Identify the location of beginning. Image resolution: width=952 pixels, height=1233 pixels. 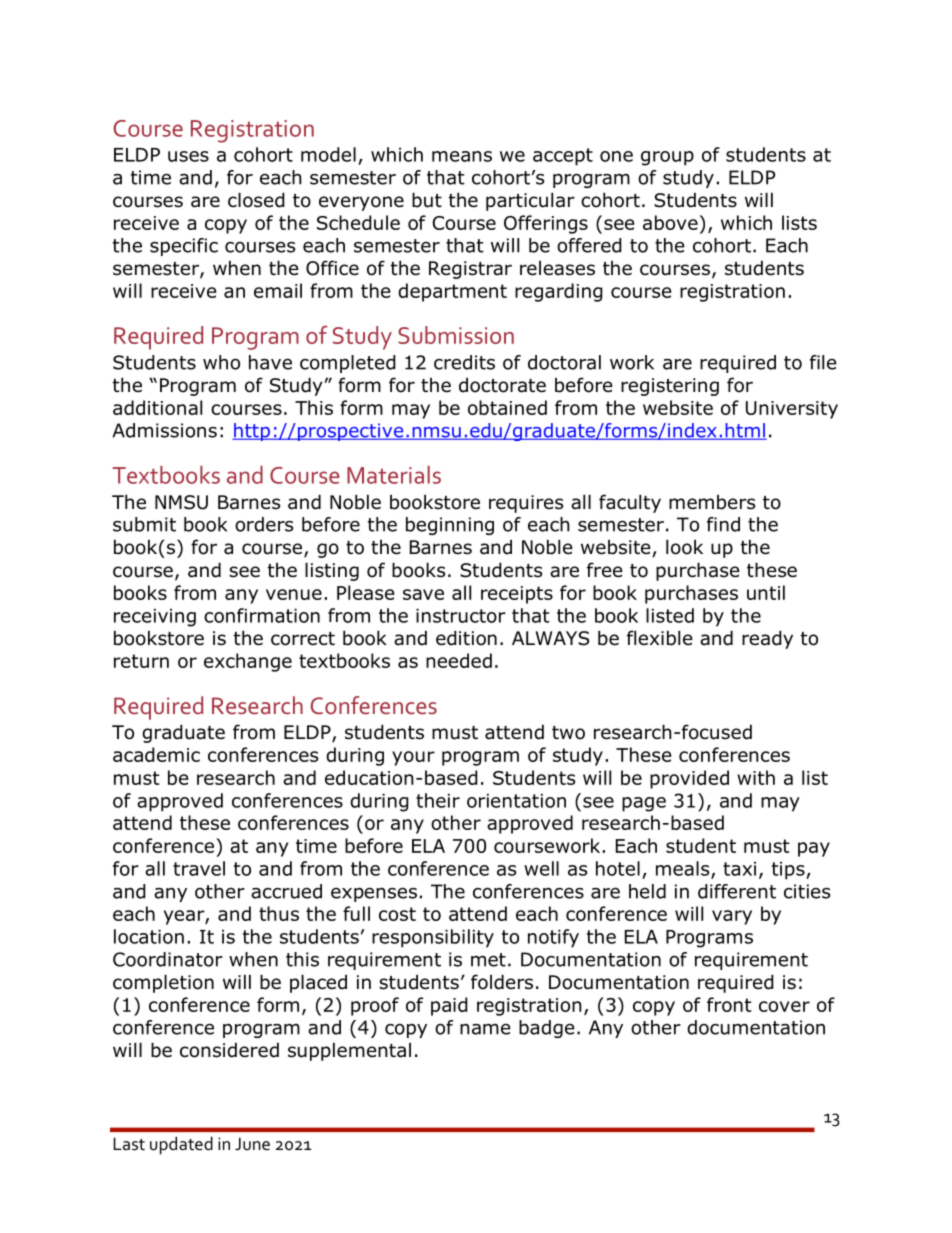
(450, 526).
